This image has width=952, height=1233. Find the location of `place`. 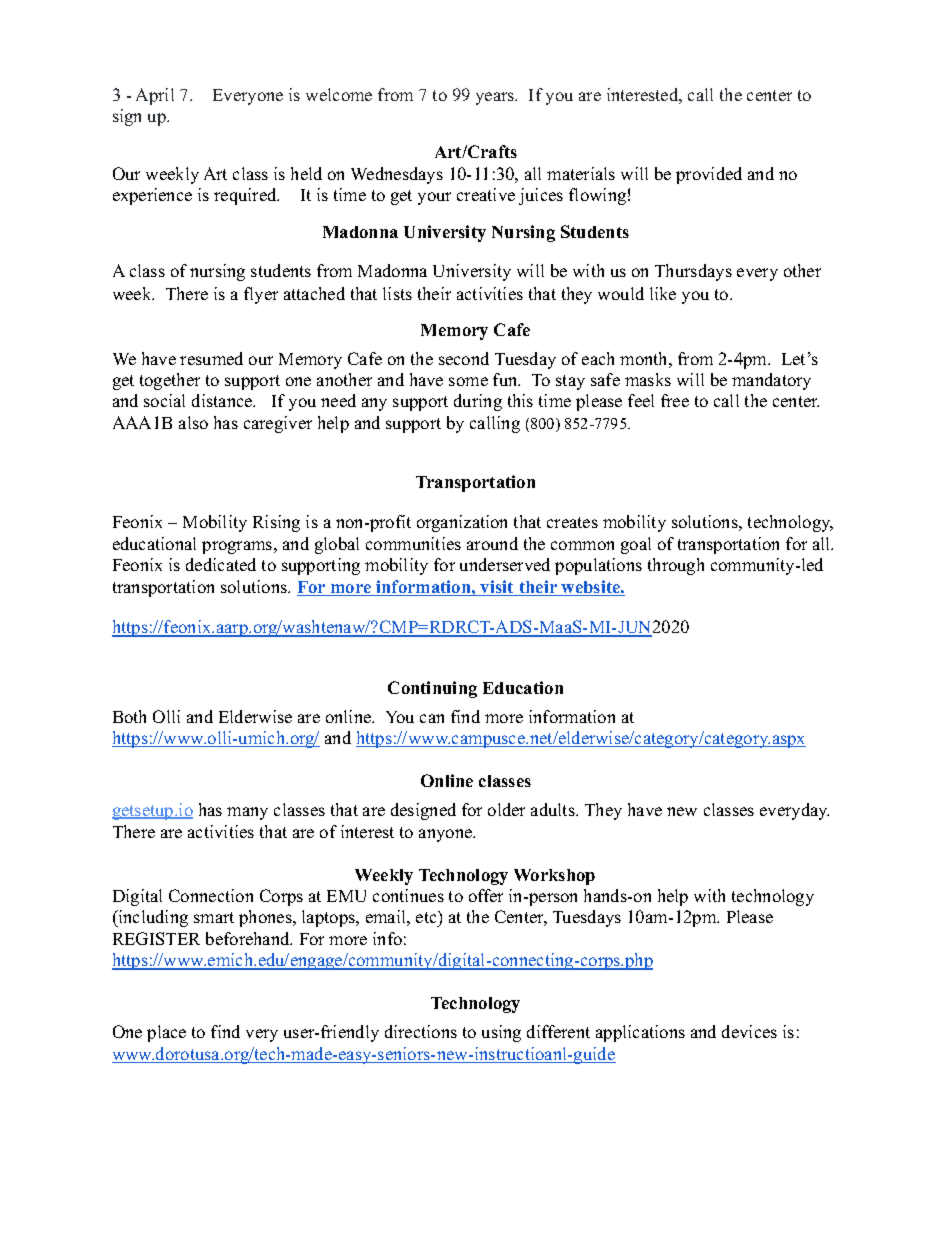

place is located at coordinates (166, 1033).
